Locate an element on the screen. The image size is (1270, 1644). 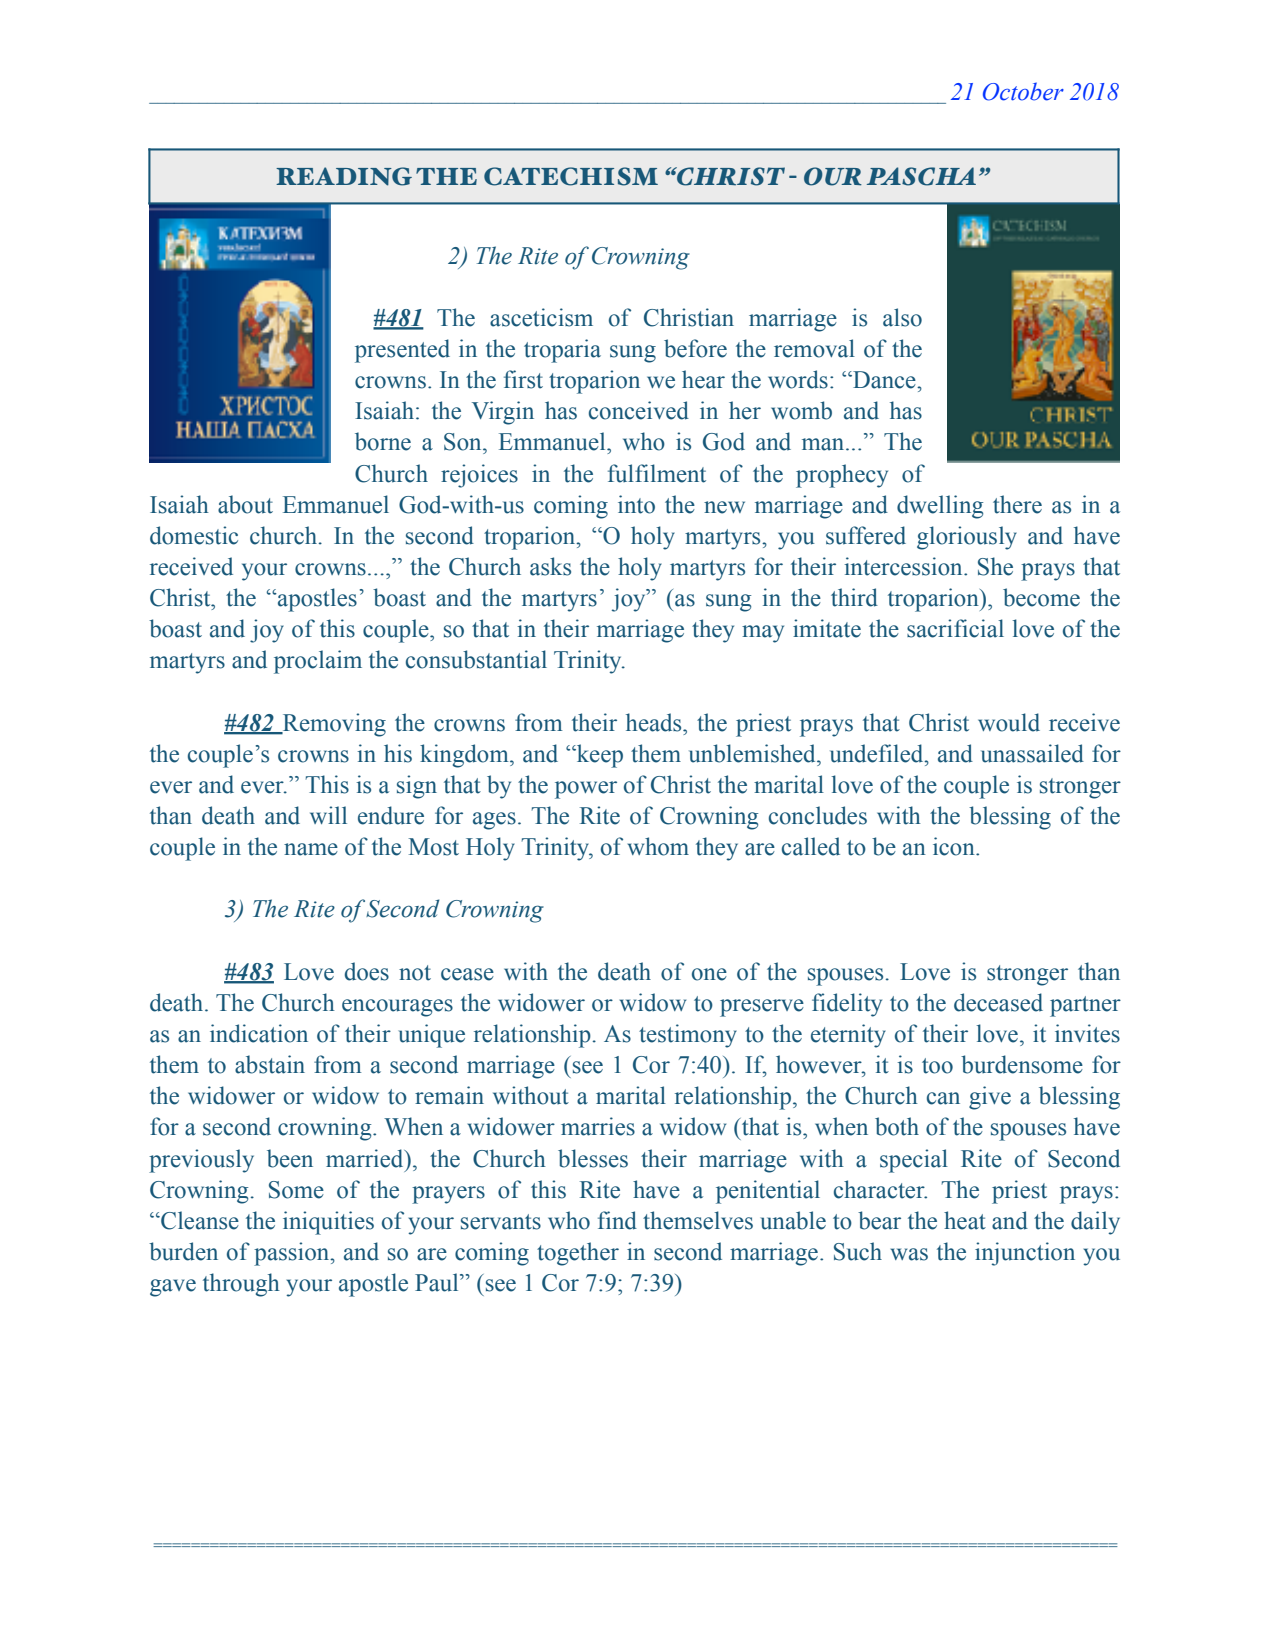
READING is located at coordinates (344, 176).
